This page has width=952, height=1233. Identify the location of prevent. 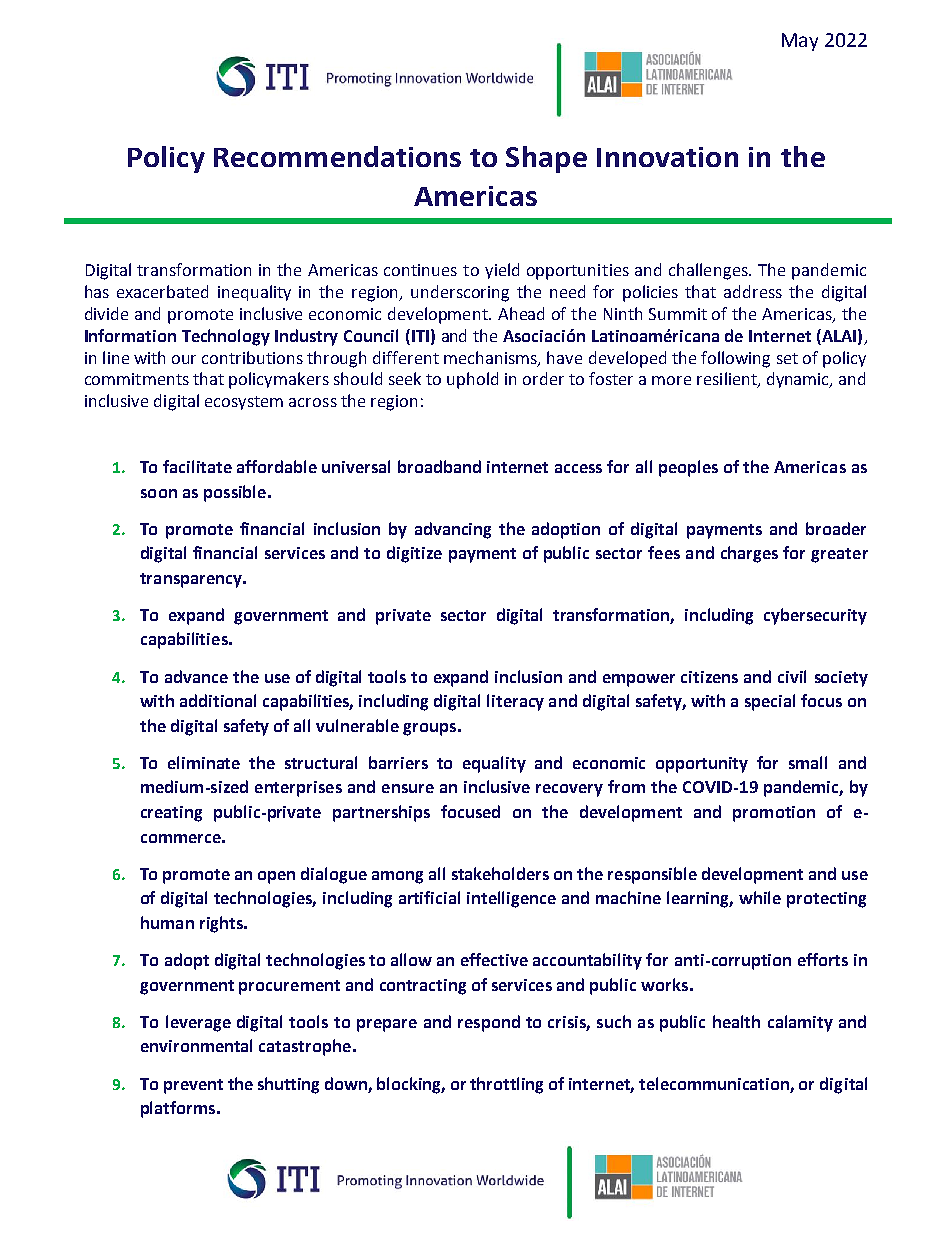
(193, 1086).
